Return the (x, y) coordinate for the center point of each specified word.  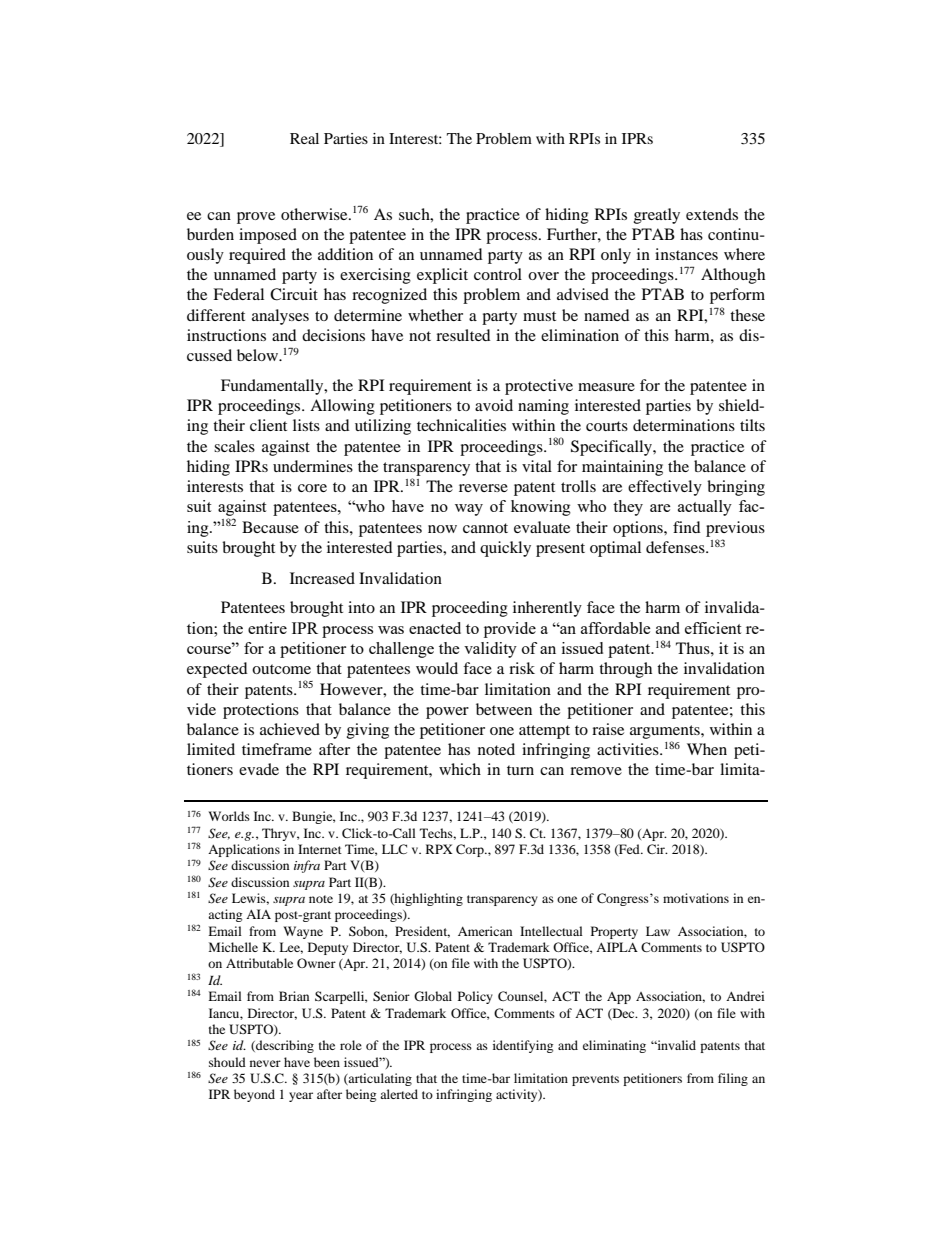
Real (304, 138)
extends (712, 214)
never (265, 1063)
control (498, 274)
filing (733, 1079)
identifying (523, 1046)
